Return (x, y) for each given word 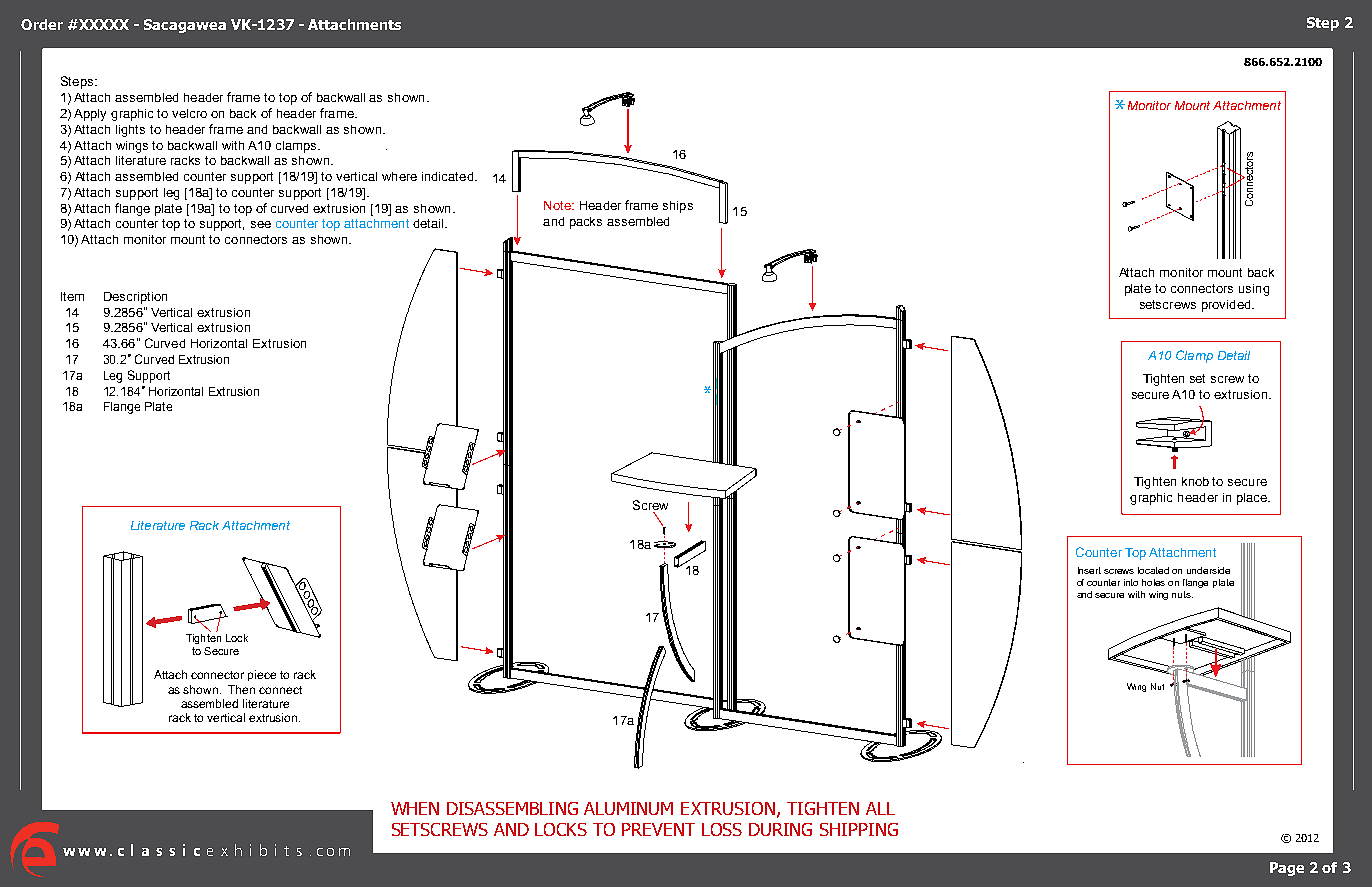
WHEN (415, 808)
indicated (449, 176)
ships (678, 207)
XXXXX (103, 24)
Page (1287, 869)
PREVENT (658, 829)
